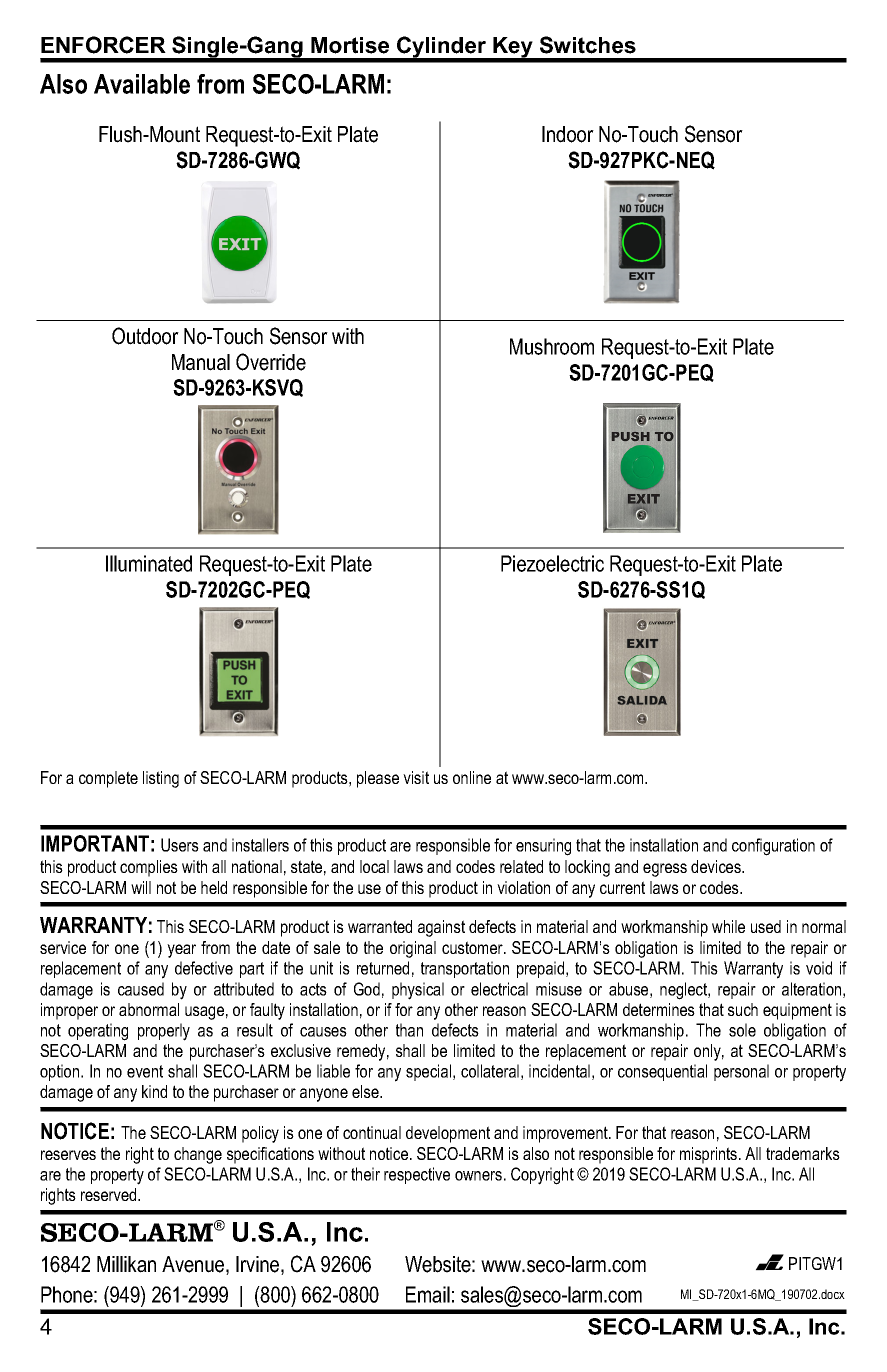  What do you see at coordinates (588, 45) in the image?
I see `Switches` at bounding box center [588, 45].
